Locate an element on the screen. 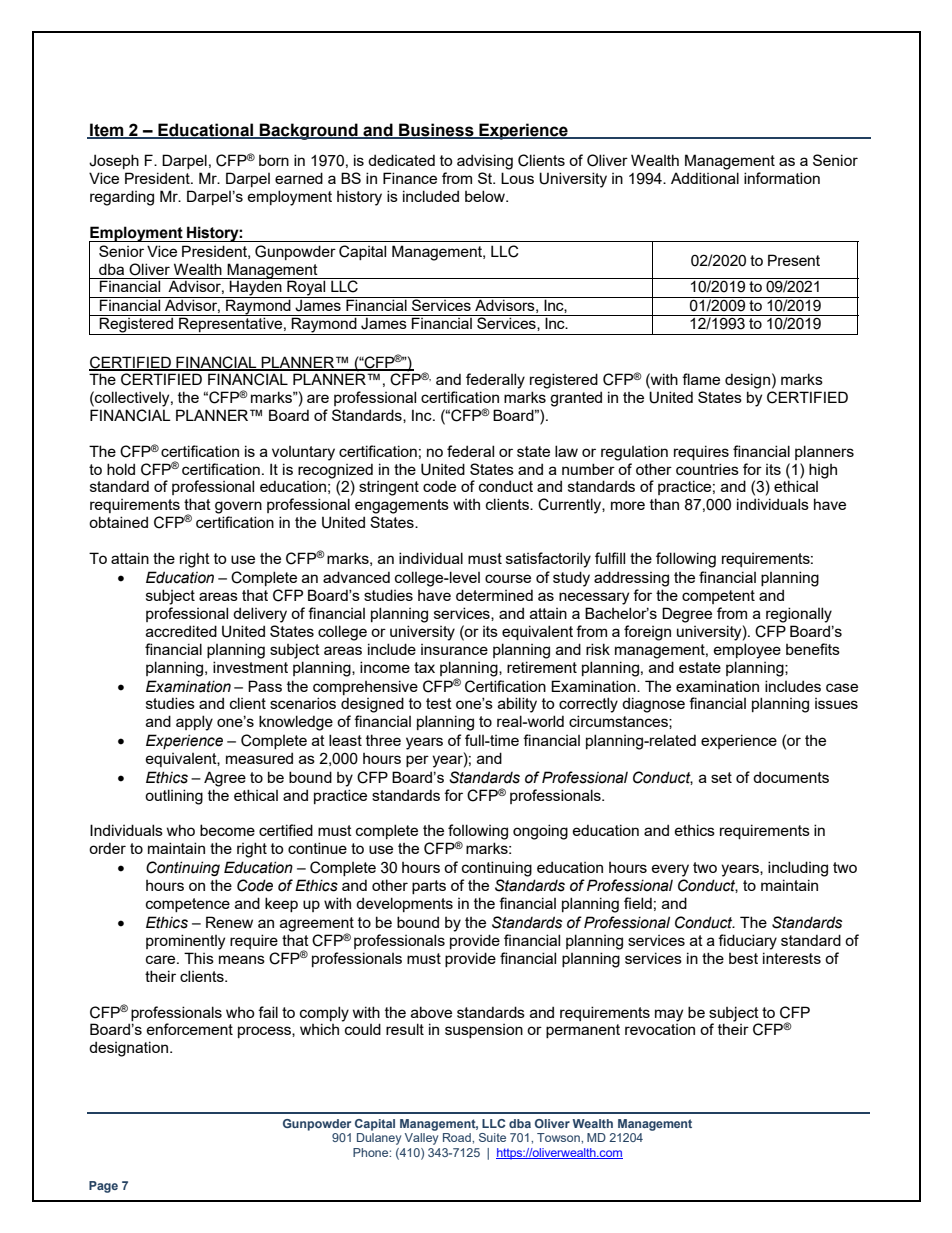 The height and width of the screenshot is (1233, 952). granted is located at coordinates (576, 399).
